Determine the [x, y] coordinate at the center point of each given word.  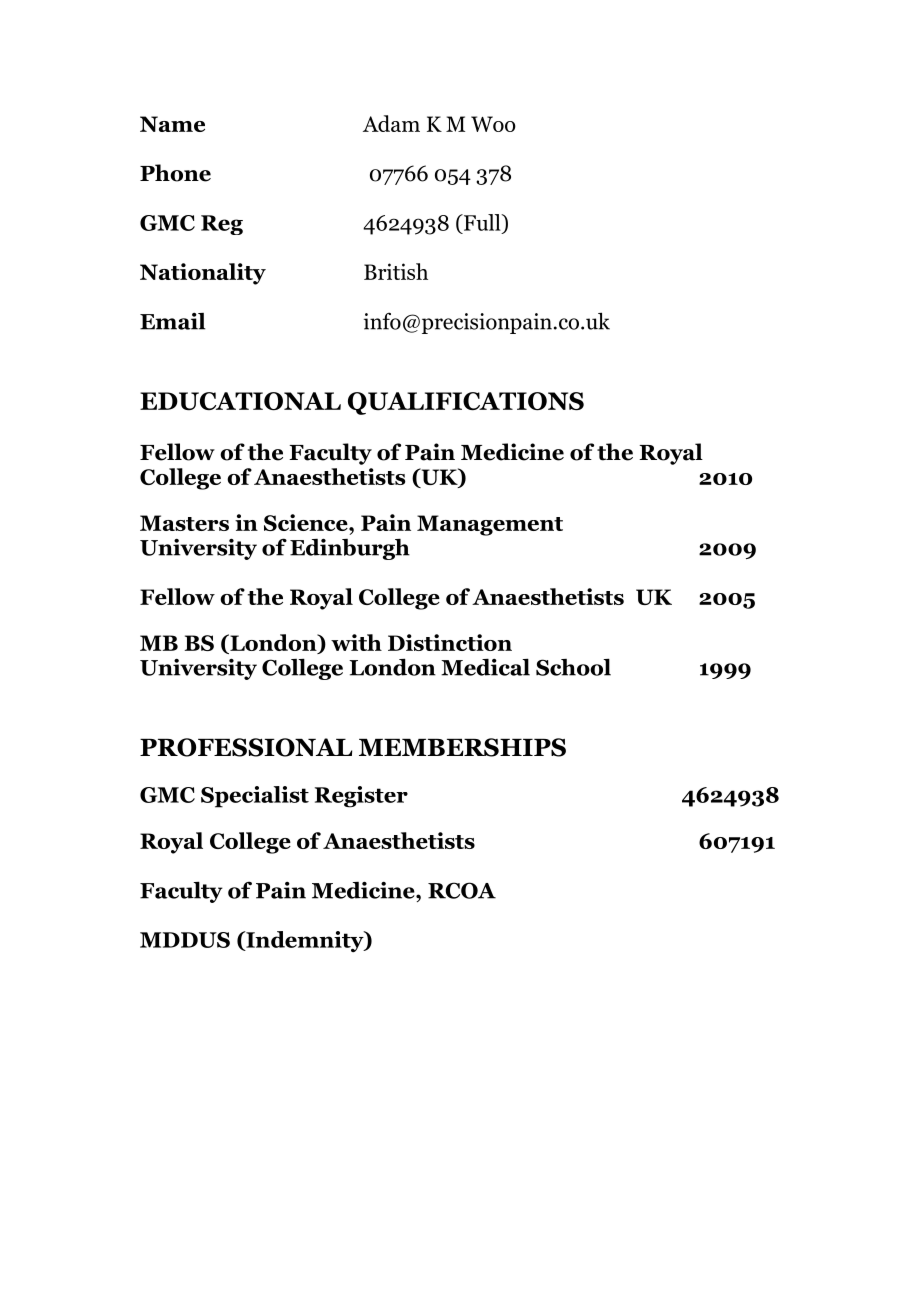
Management [490, 525]
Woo [493, 124]
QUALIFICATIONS [466, 403]
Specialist [255, 797]
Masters [184, 523]
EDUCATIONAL [240, 401]
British [396, 271]
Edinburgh [350, 549]
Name [172, 124]
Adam [391, 123]
